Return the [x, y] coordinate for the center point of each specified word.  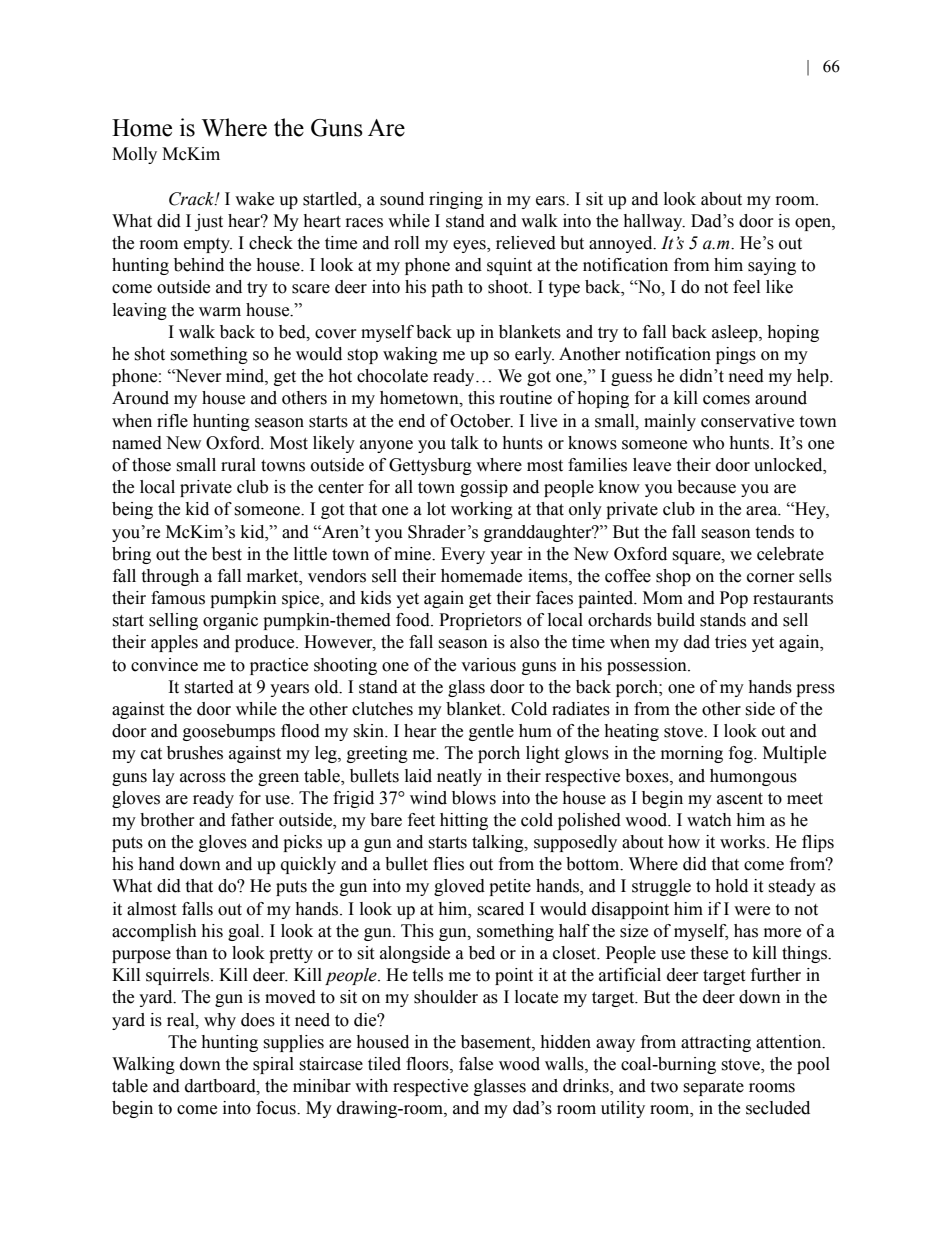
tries [731, 642]
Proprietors [480, 621]
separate [713, 1088]
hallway [654, 222]
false [476, 1064]
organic [230, 621]
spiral [273, 1065]
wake [254, 199]
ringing [456, 200]
